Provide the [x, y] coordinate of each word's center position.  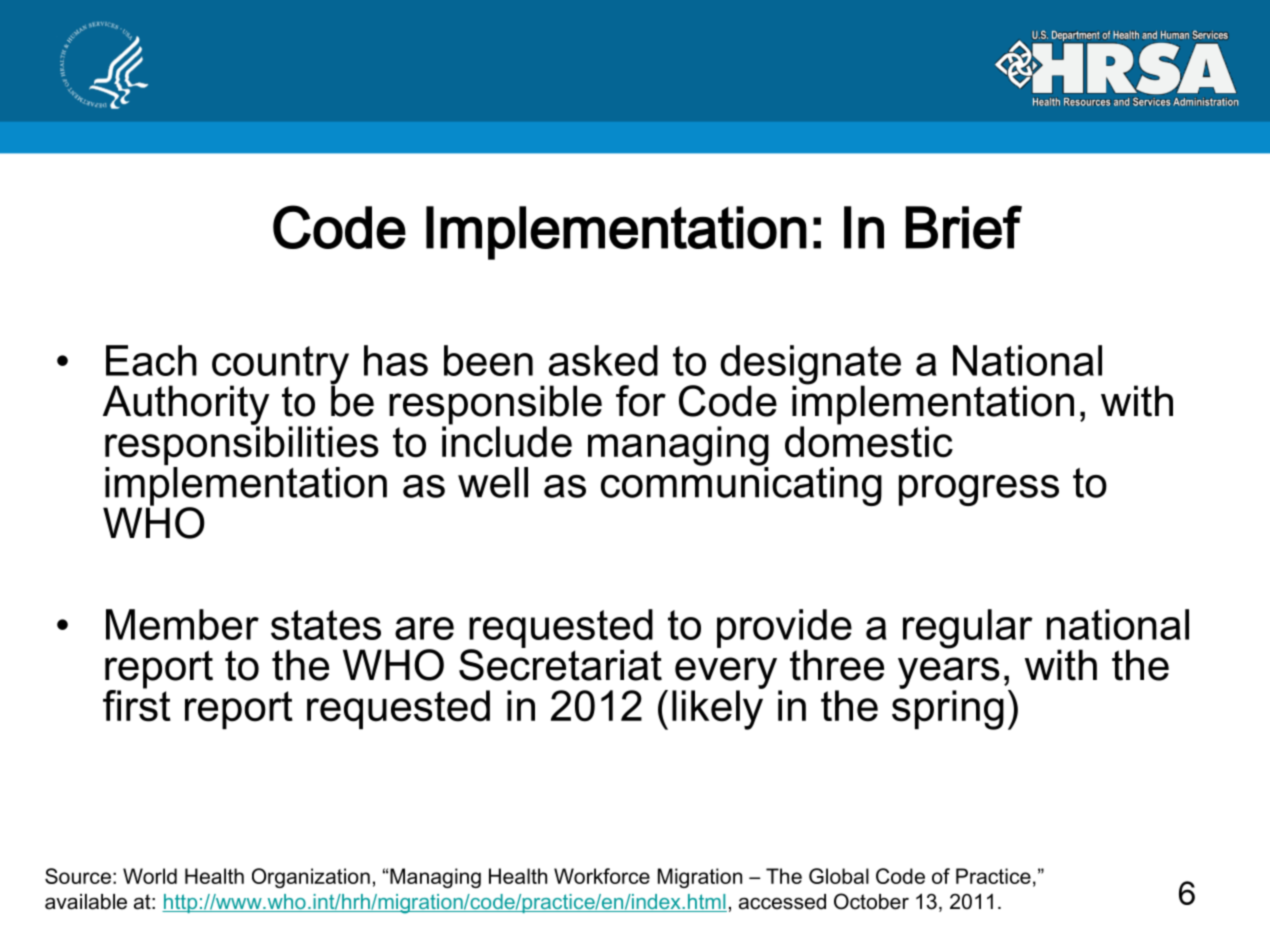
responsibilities [242, 446]
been [488, 360]
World [150, 876]
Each [151, 360]
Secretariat [560, 664]
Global [839, 876]
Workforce [602, 876]
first [137, 704]
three [837, 665]
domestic [869, 441]
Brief [963, 227]
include [507, 441]
